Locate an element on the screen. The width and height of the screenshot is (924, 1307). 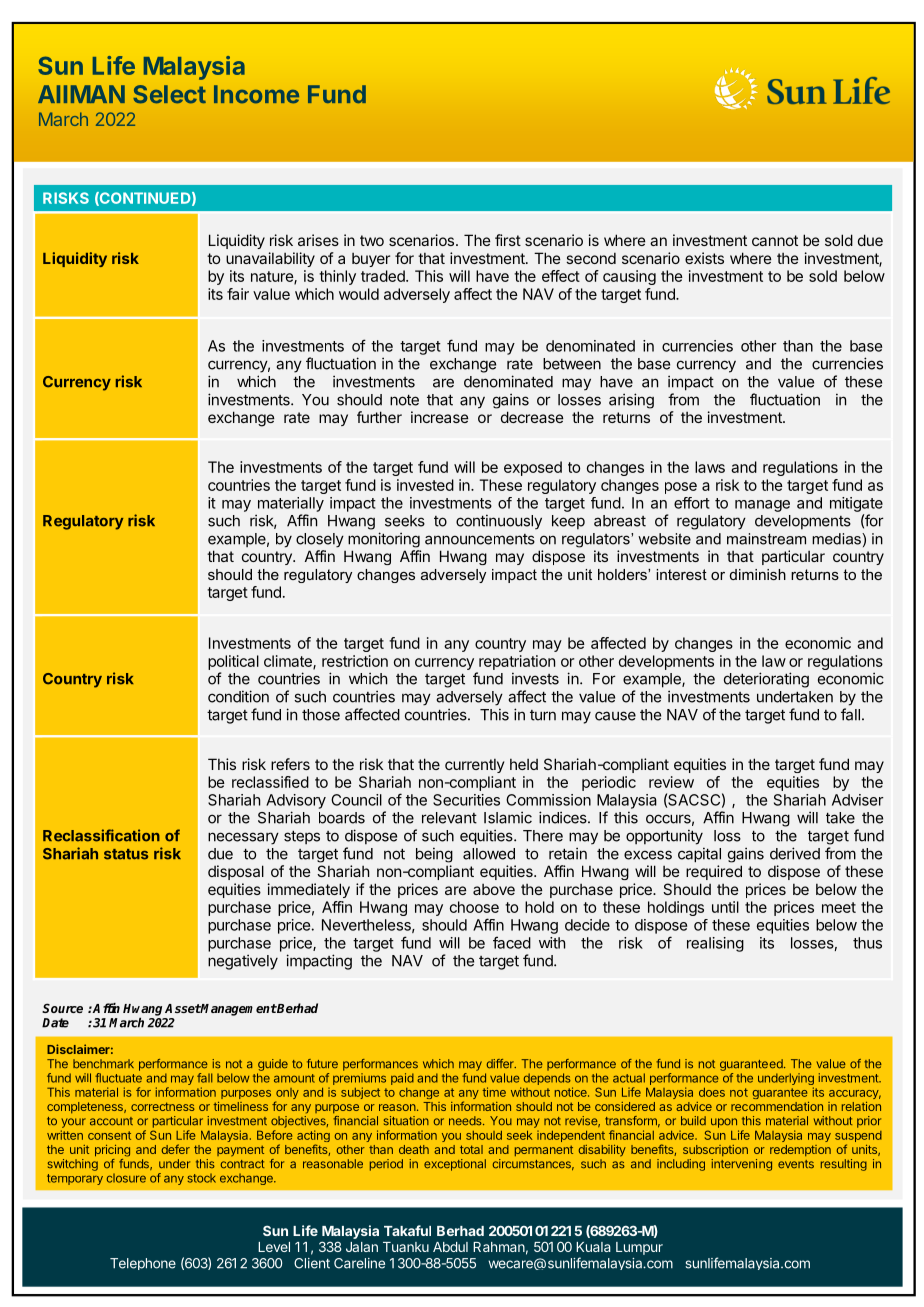
mainstream is located at coordinates (766, 539).
